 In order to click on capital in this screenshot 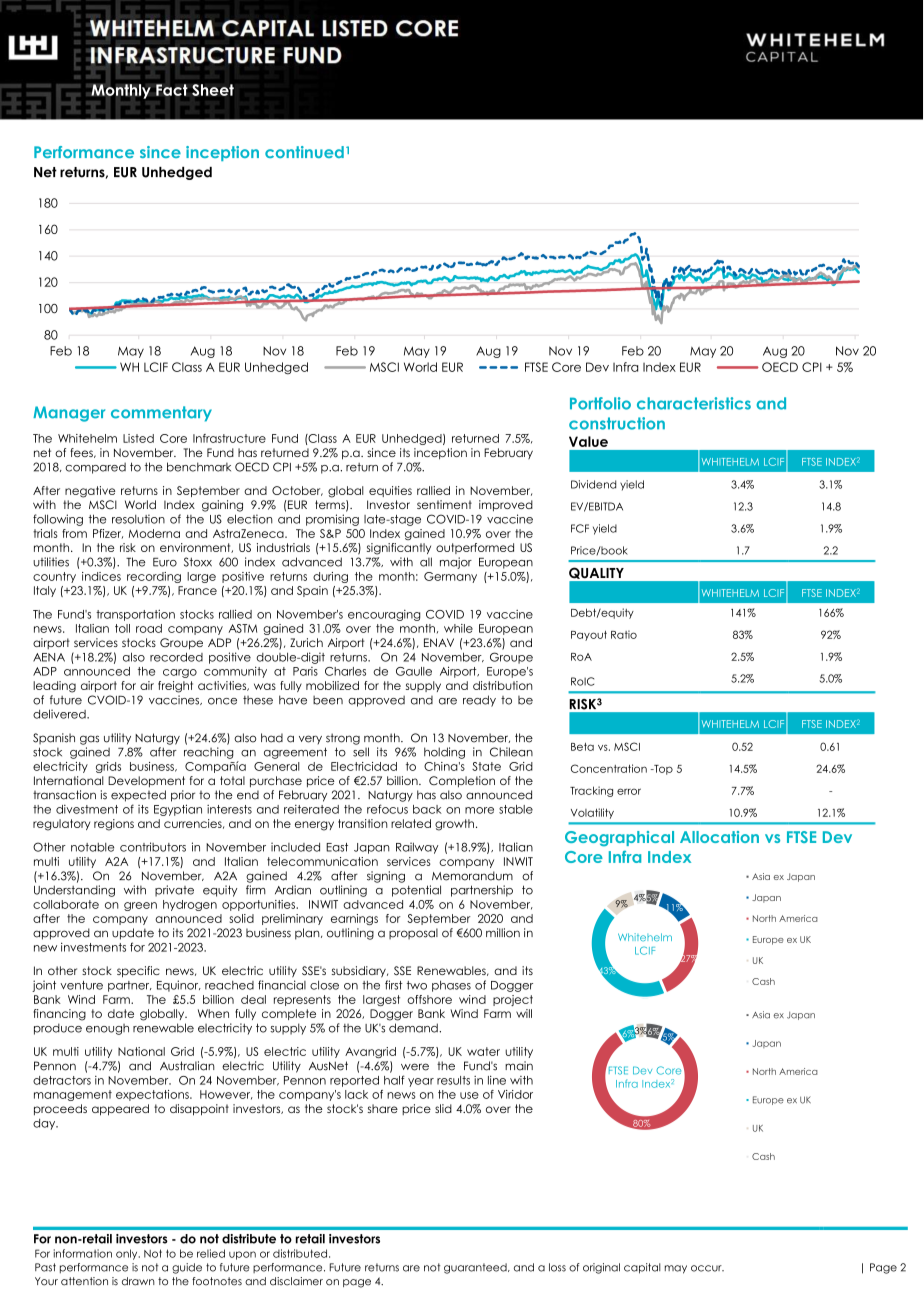, I will do `click(642, 1268)`.
